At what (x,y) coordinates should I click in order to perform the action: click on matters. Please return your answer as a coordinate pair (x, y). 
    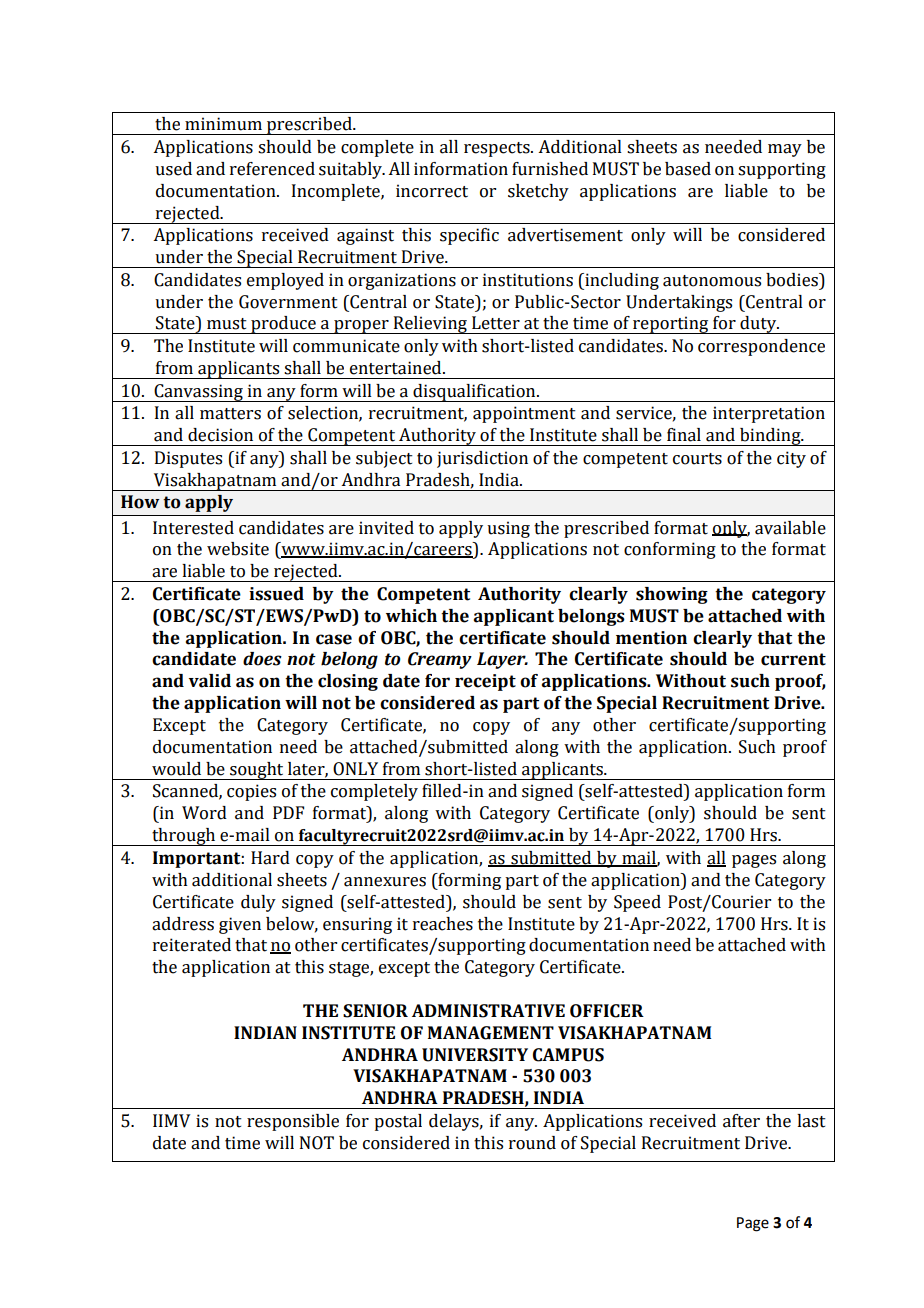
    Looking at the image, I should click on (230, 414).
